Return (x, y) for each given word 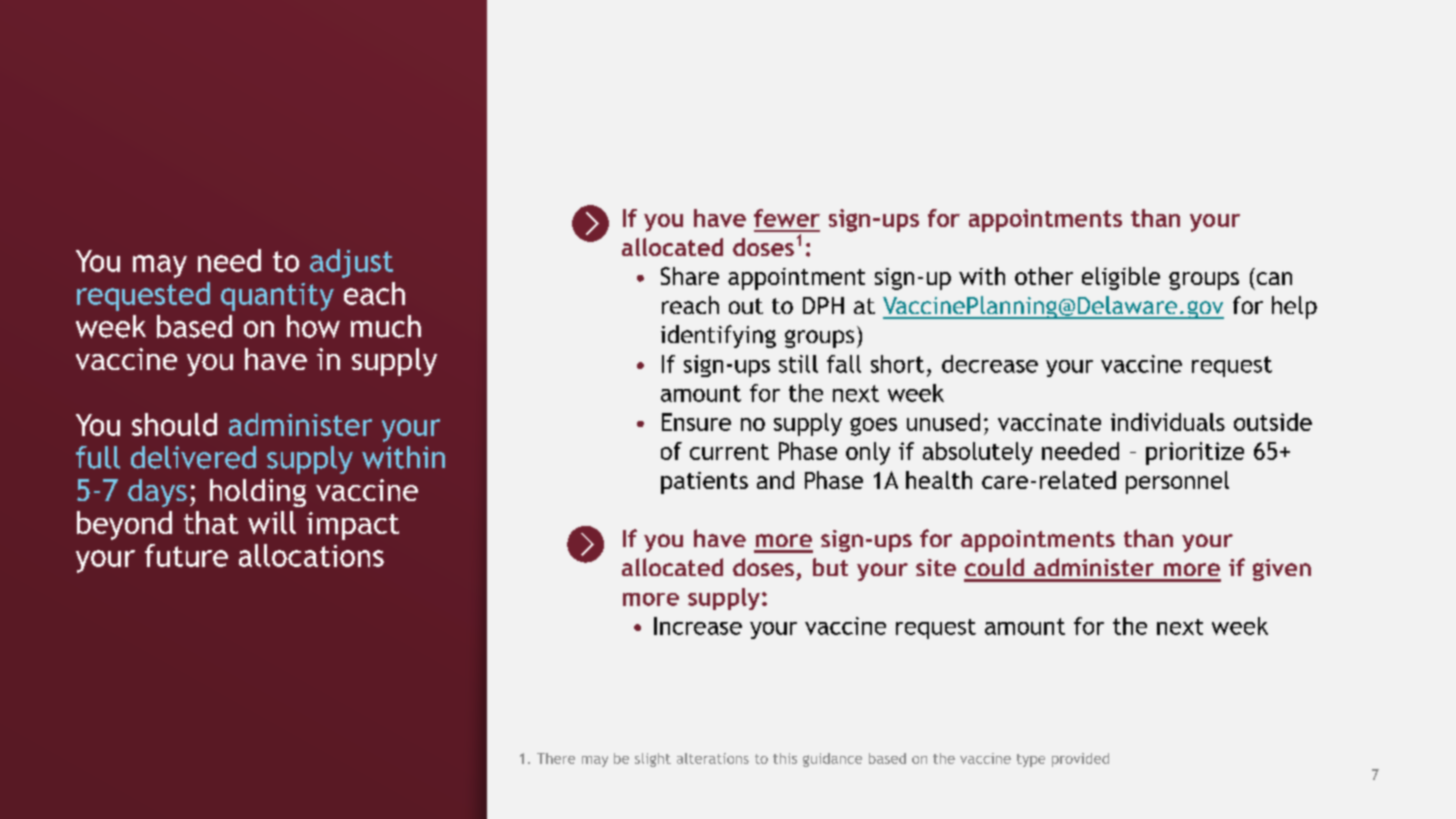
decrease (990, 364)
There (556, 758)
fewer (787, 218)
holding (258, 493)
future (186, 555)
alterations (713, 758)
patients (704, 483)
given (1282, 570)
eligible (1121, 278)
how (313, 326)
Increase (698, 626)
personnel (1177, 482)
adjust (351, 263)
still (798, 364)
